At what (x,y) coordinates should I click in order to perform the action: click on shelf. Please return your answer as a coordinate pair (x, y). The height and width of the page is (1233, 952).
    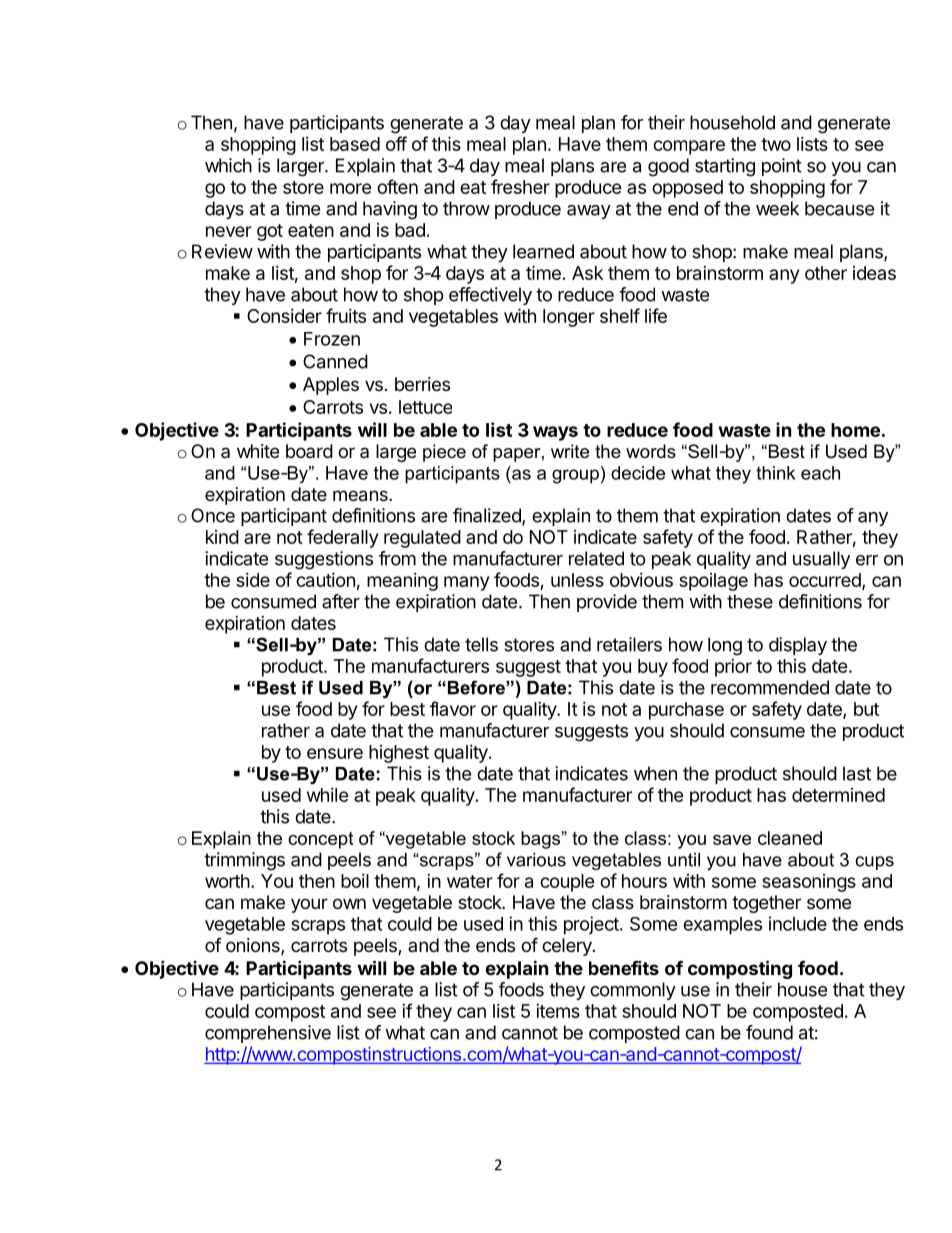
    Looking at the image, I should click on (620, 315).
